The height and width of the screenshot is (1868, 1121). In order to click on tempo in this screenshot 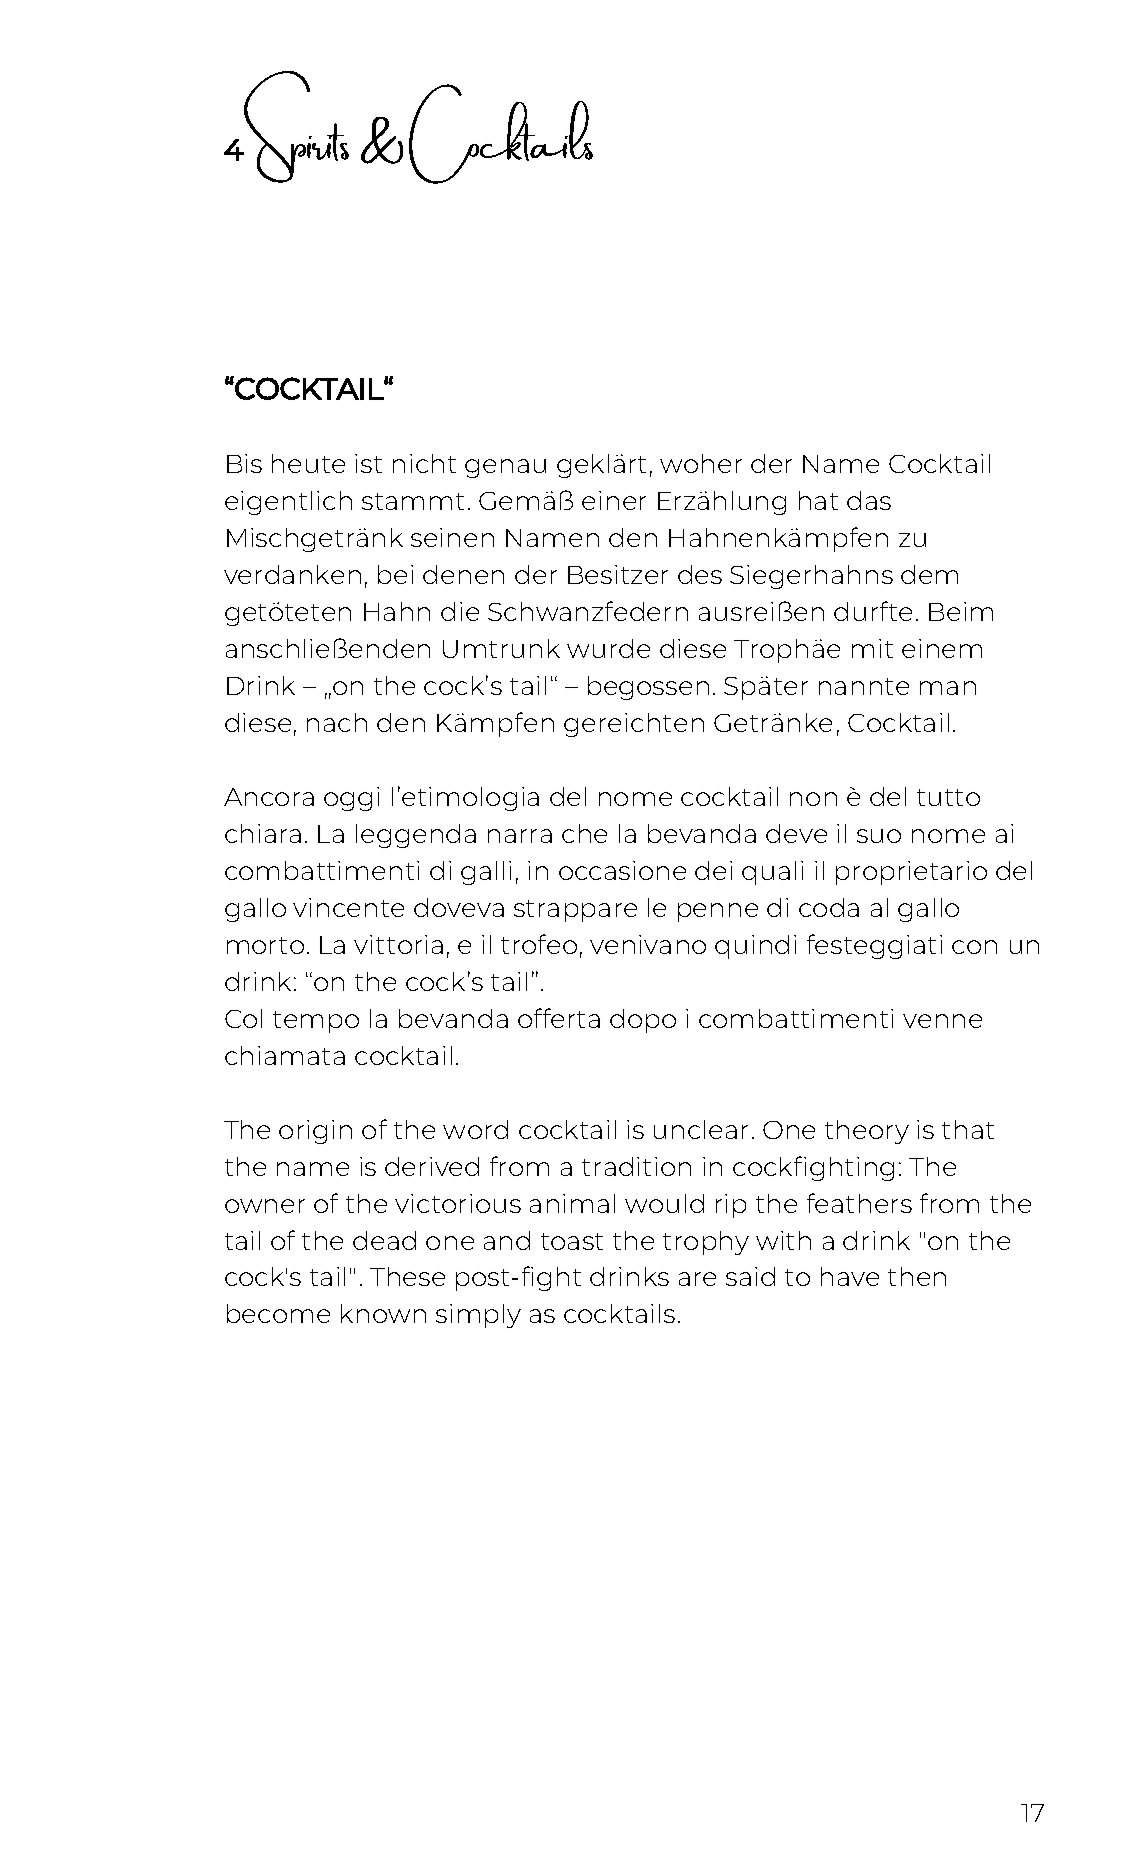, I will do `click(316, 1022)`.
